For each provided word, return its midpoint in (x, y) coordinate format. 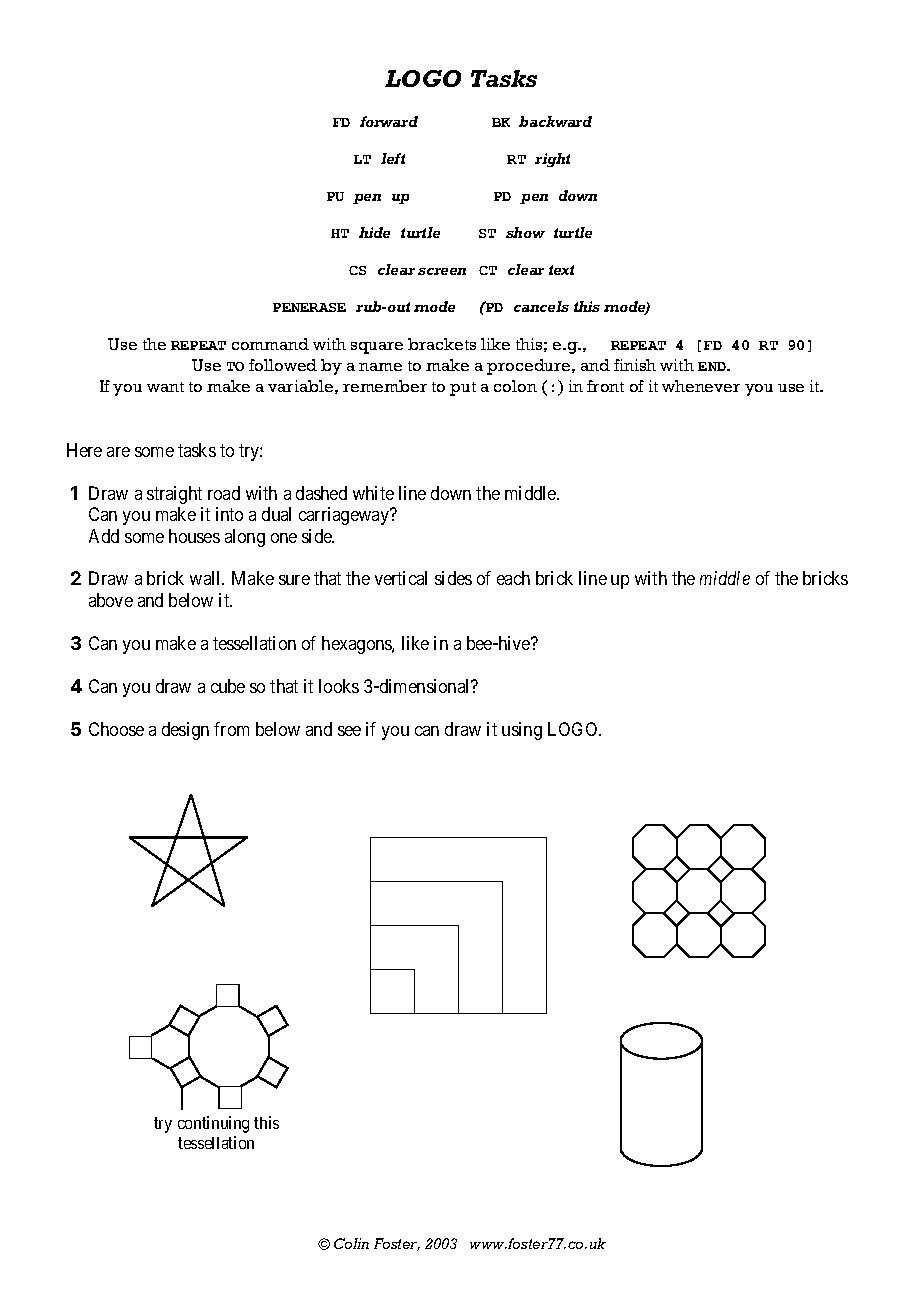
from (231, 729)
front (605, 386)
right (552, 160)
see (349, 731)
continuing (213, 1124)
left (393, 158)
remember (385, 386)
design (185, 731)
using (522, 731)
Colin (351, 1243)
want (165, 387)
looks (339, 686)
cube (228, 686)
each (513, 578)
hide (374, 232)
